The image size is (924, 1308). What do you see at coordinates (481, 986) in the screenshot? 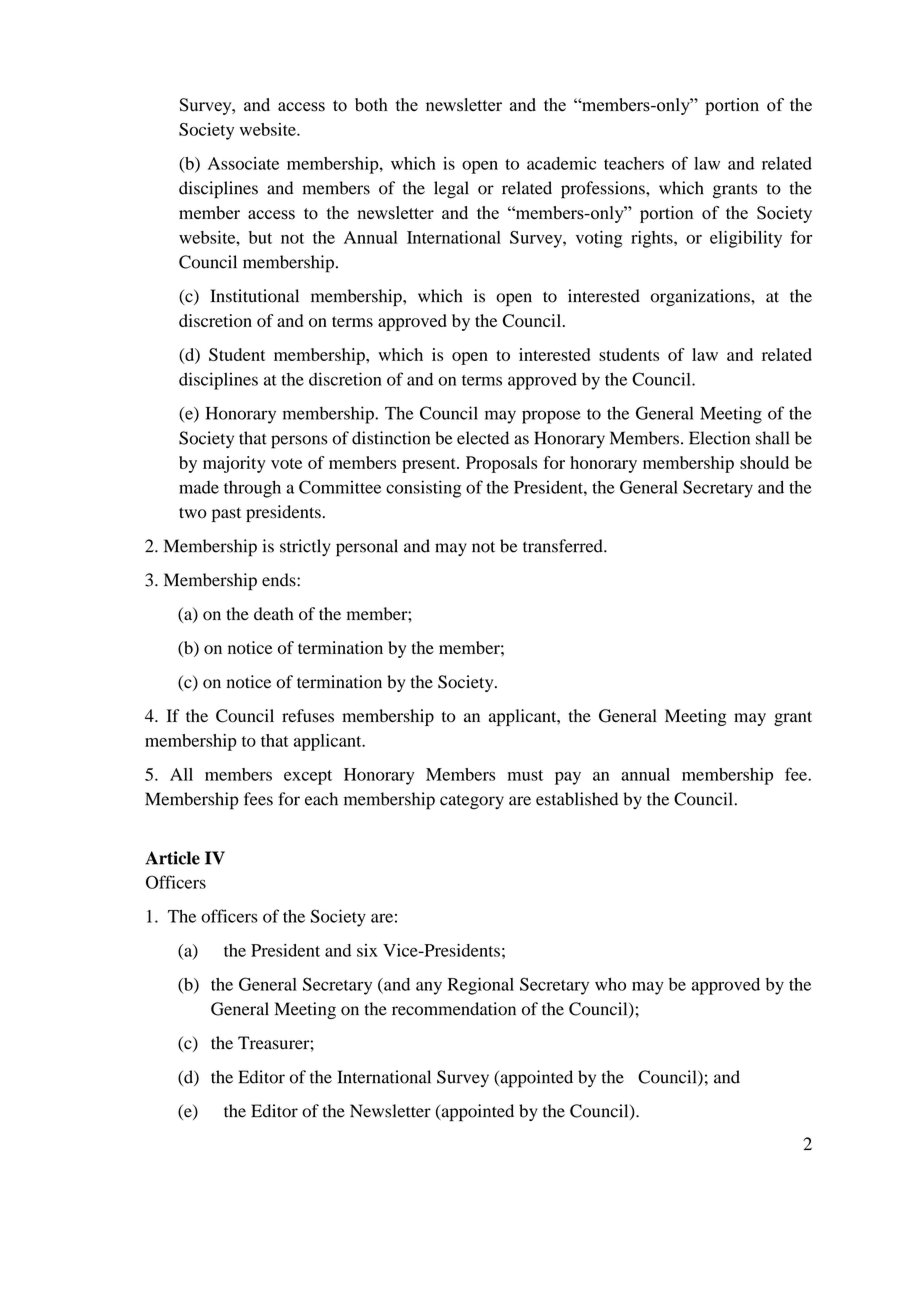
I see `Regional` at bounding box center [481, 986].
